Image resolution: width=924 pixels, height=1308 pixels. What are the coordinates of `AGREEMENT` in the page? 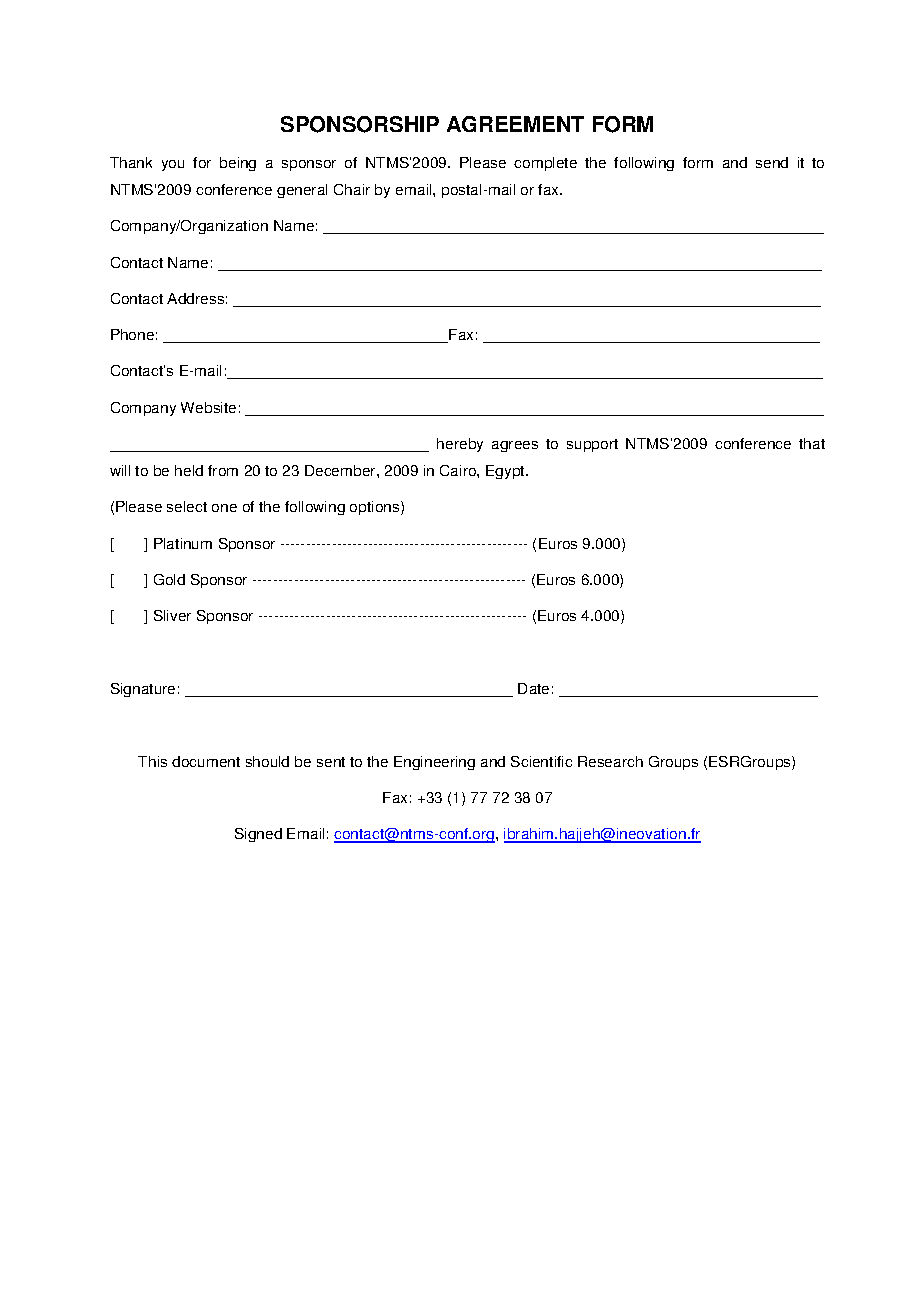 It's located at (515, 124).
